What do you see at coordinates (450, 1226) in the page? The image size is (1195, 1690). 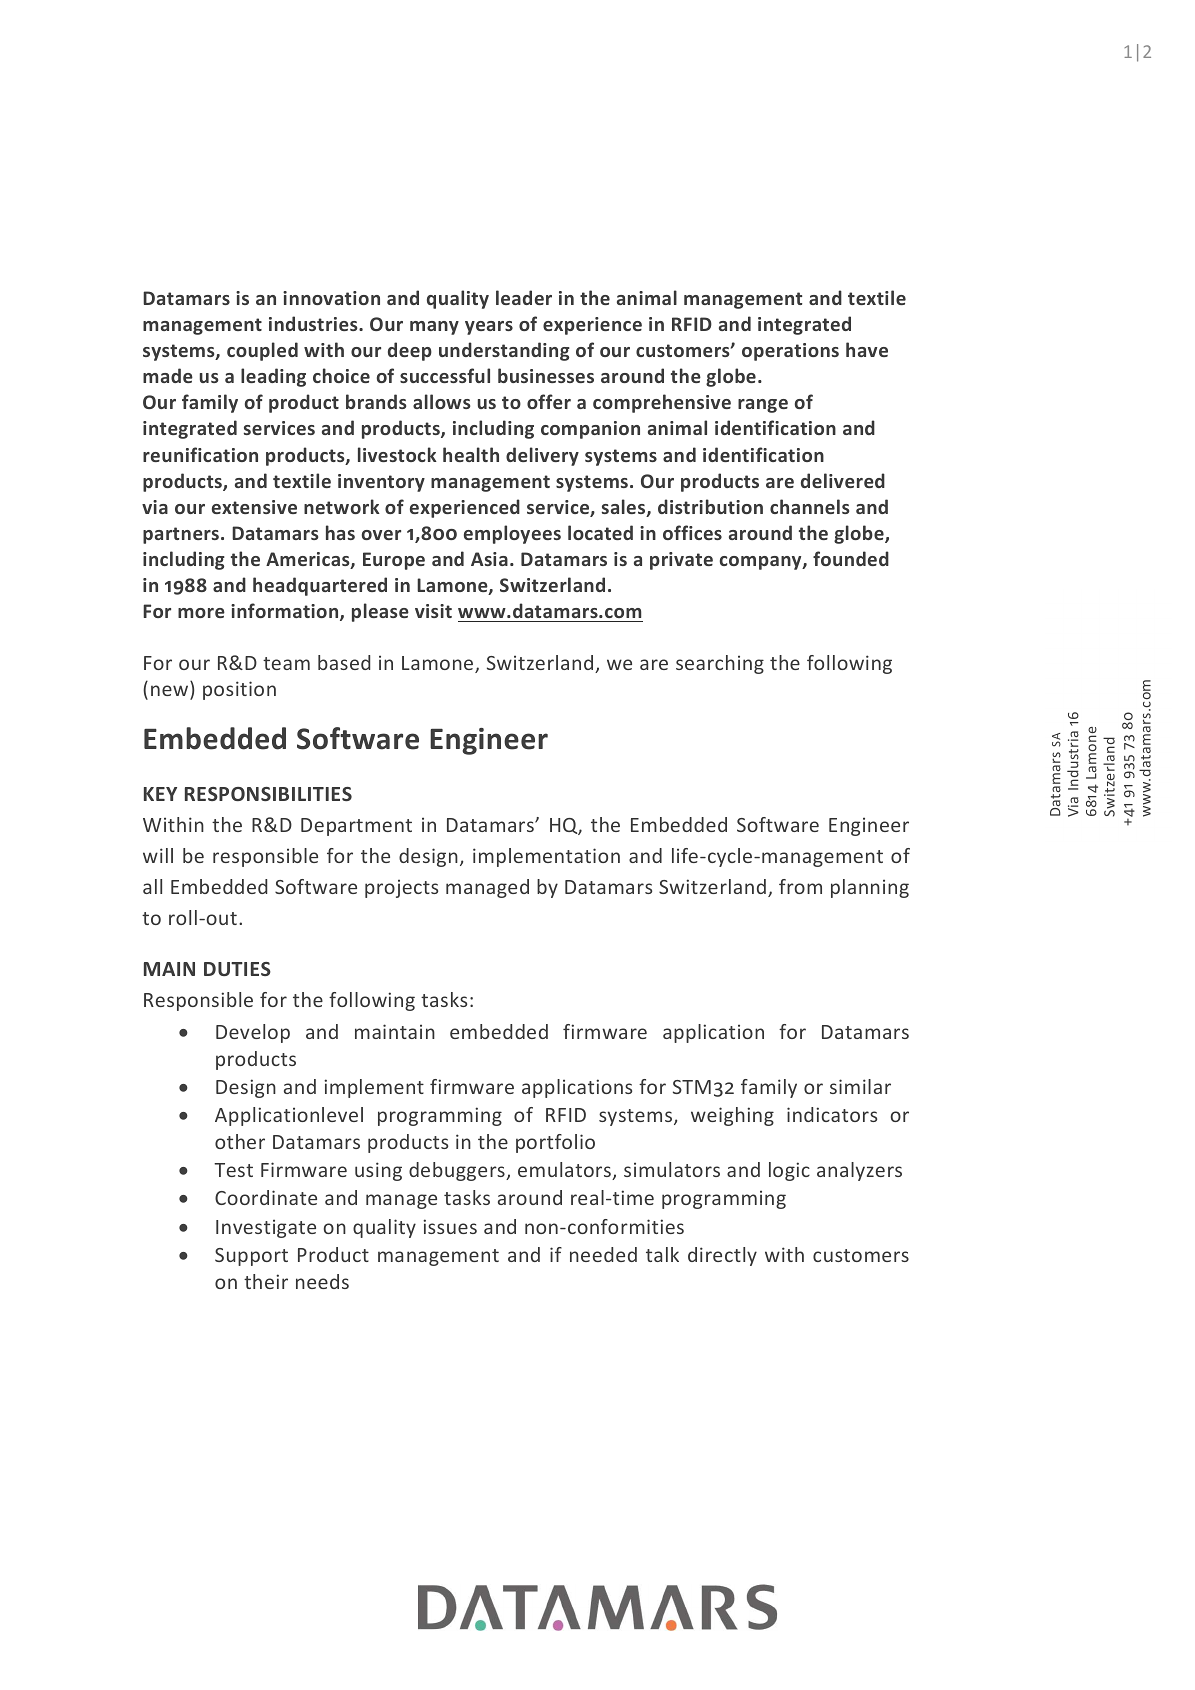 I see `issues` at bounding box center [450, 1226].
